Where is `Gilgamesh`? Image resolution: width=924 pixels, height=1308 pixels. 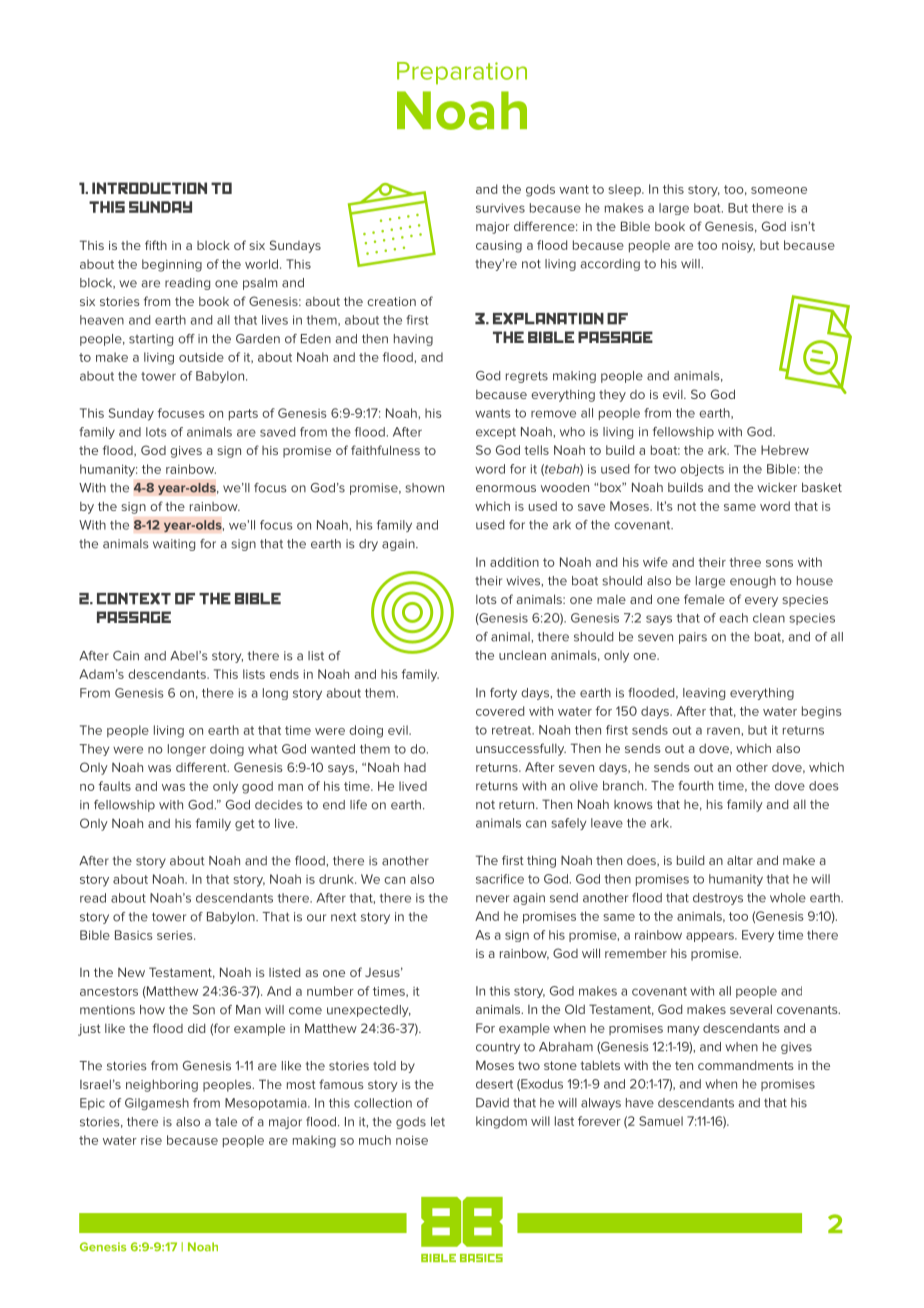 Gilgamesh is located at coordinates (157, 1104).
